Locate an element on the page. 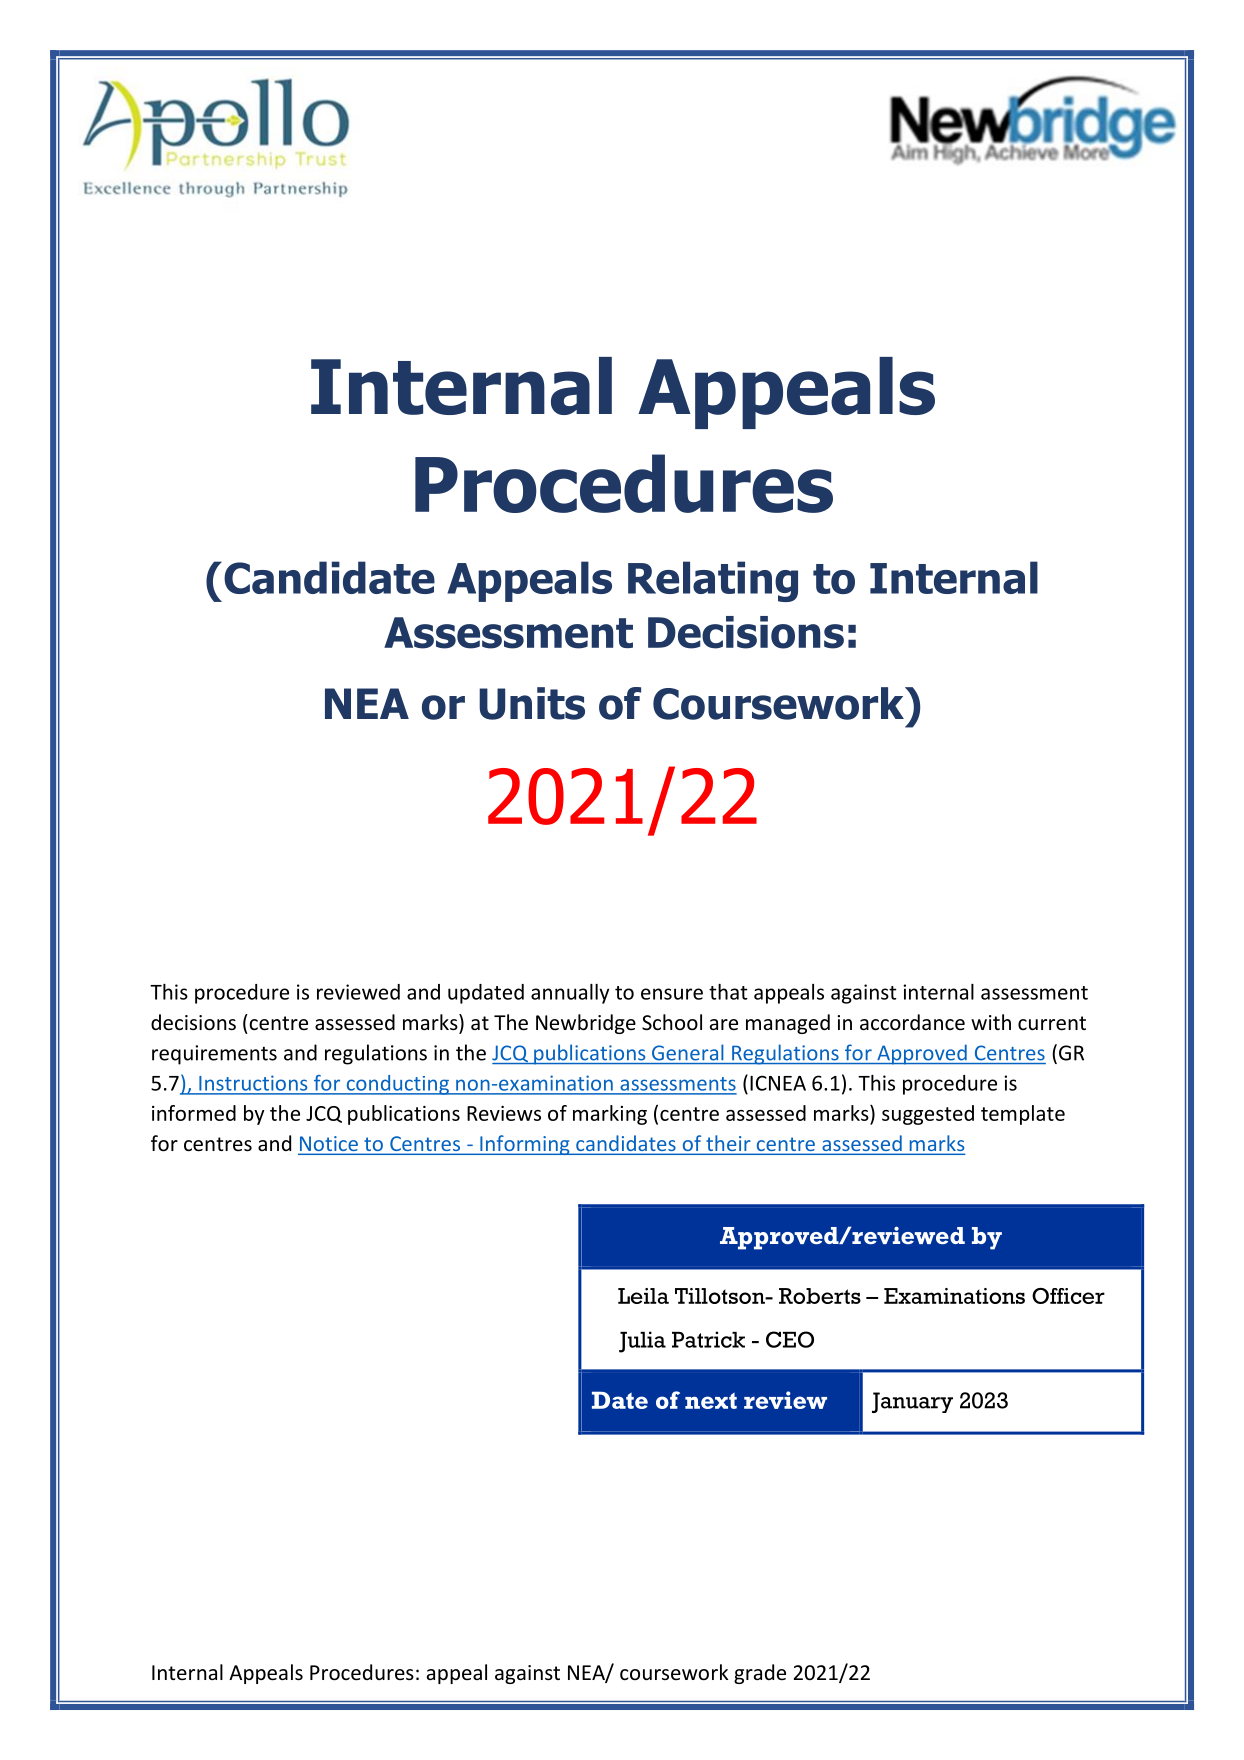 The height and width of the document is (1760, 1244). suggested is located at coordinates (928, 1115).
